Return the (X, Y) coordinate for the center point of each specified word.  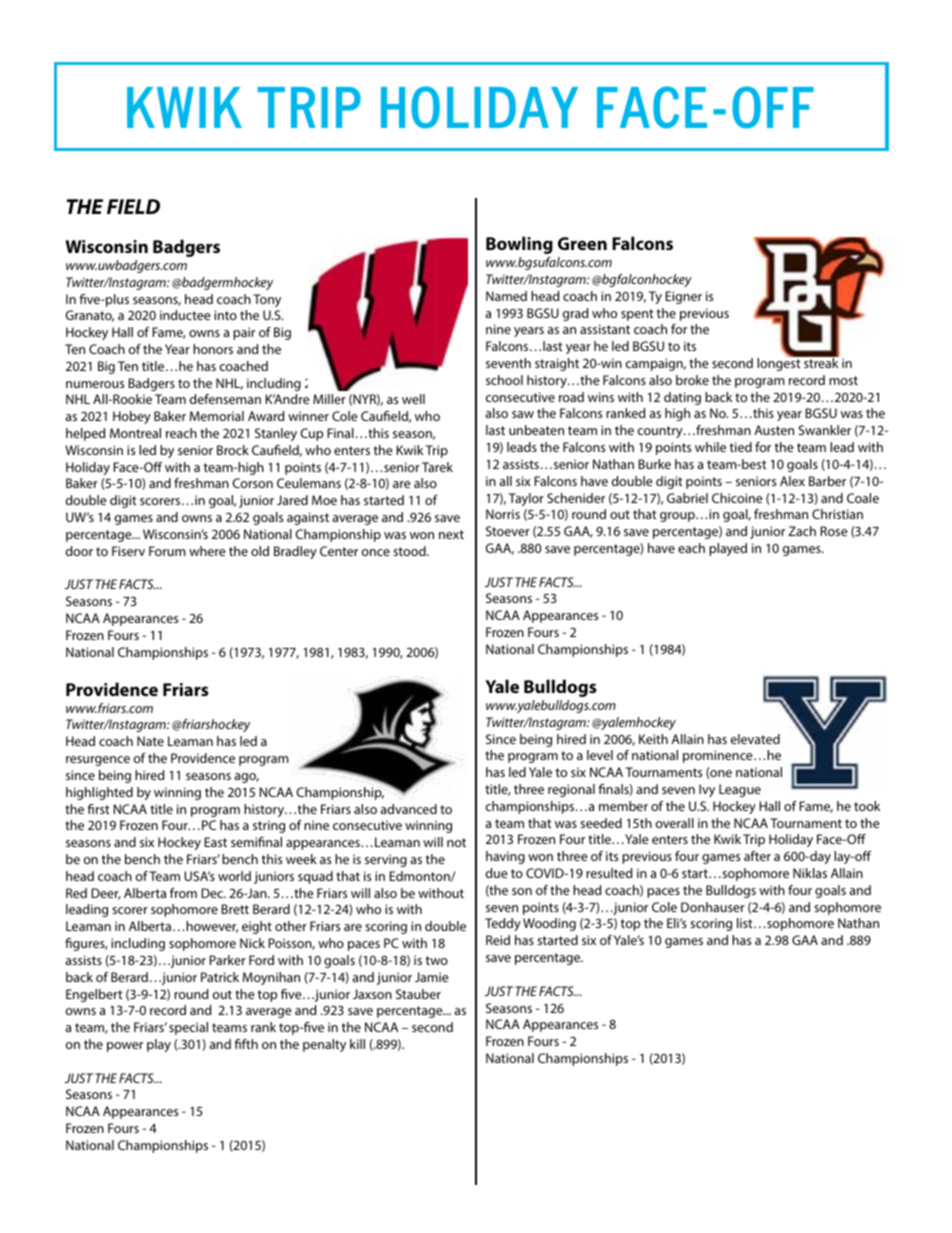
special (188, 1028)
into (225, 315)
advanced (408, 809)
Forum (167, 551)
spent (637, 315)
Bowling (519, 245)
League (740, 790)
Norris (503, 514)
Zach (802, 531)
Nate (150, 741)
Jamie (432, 977)
